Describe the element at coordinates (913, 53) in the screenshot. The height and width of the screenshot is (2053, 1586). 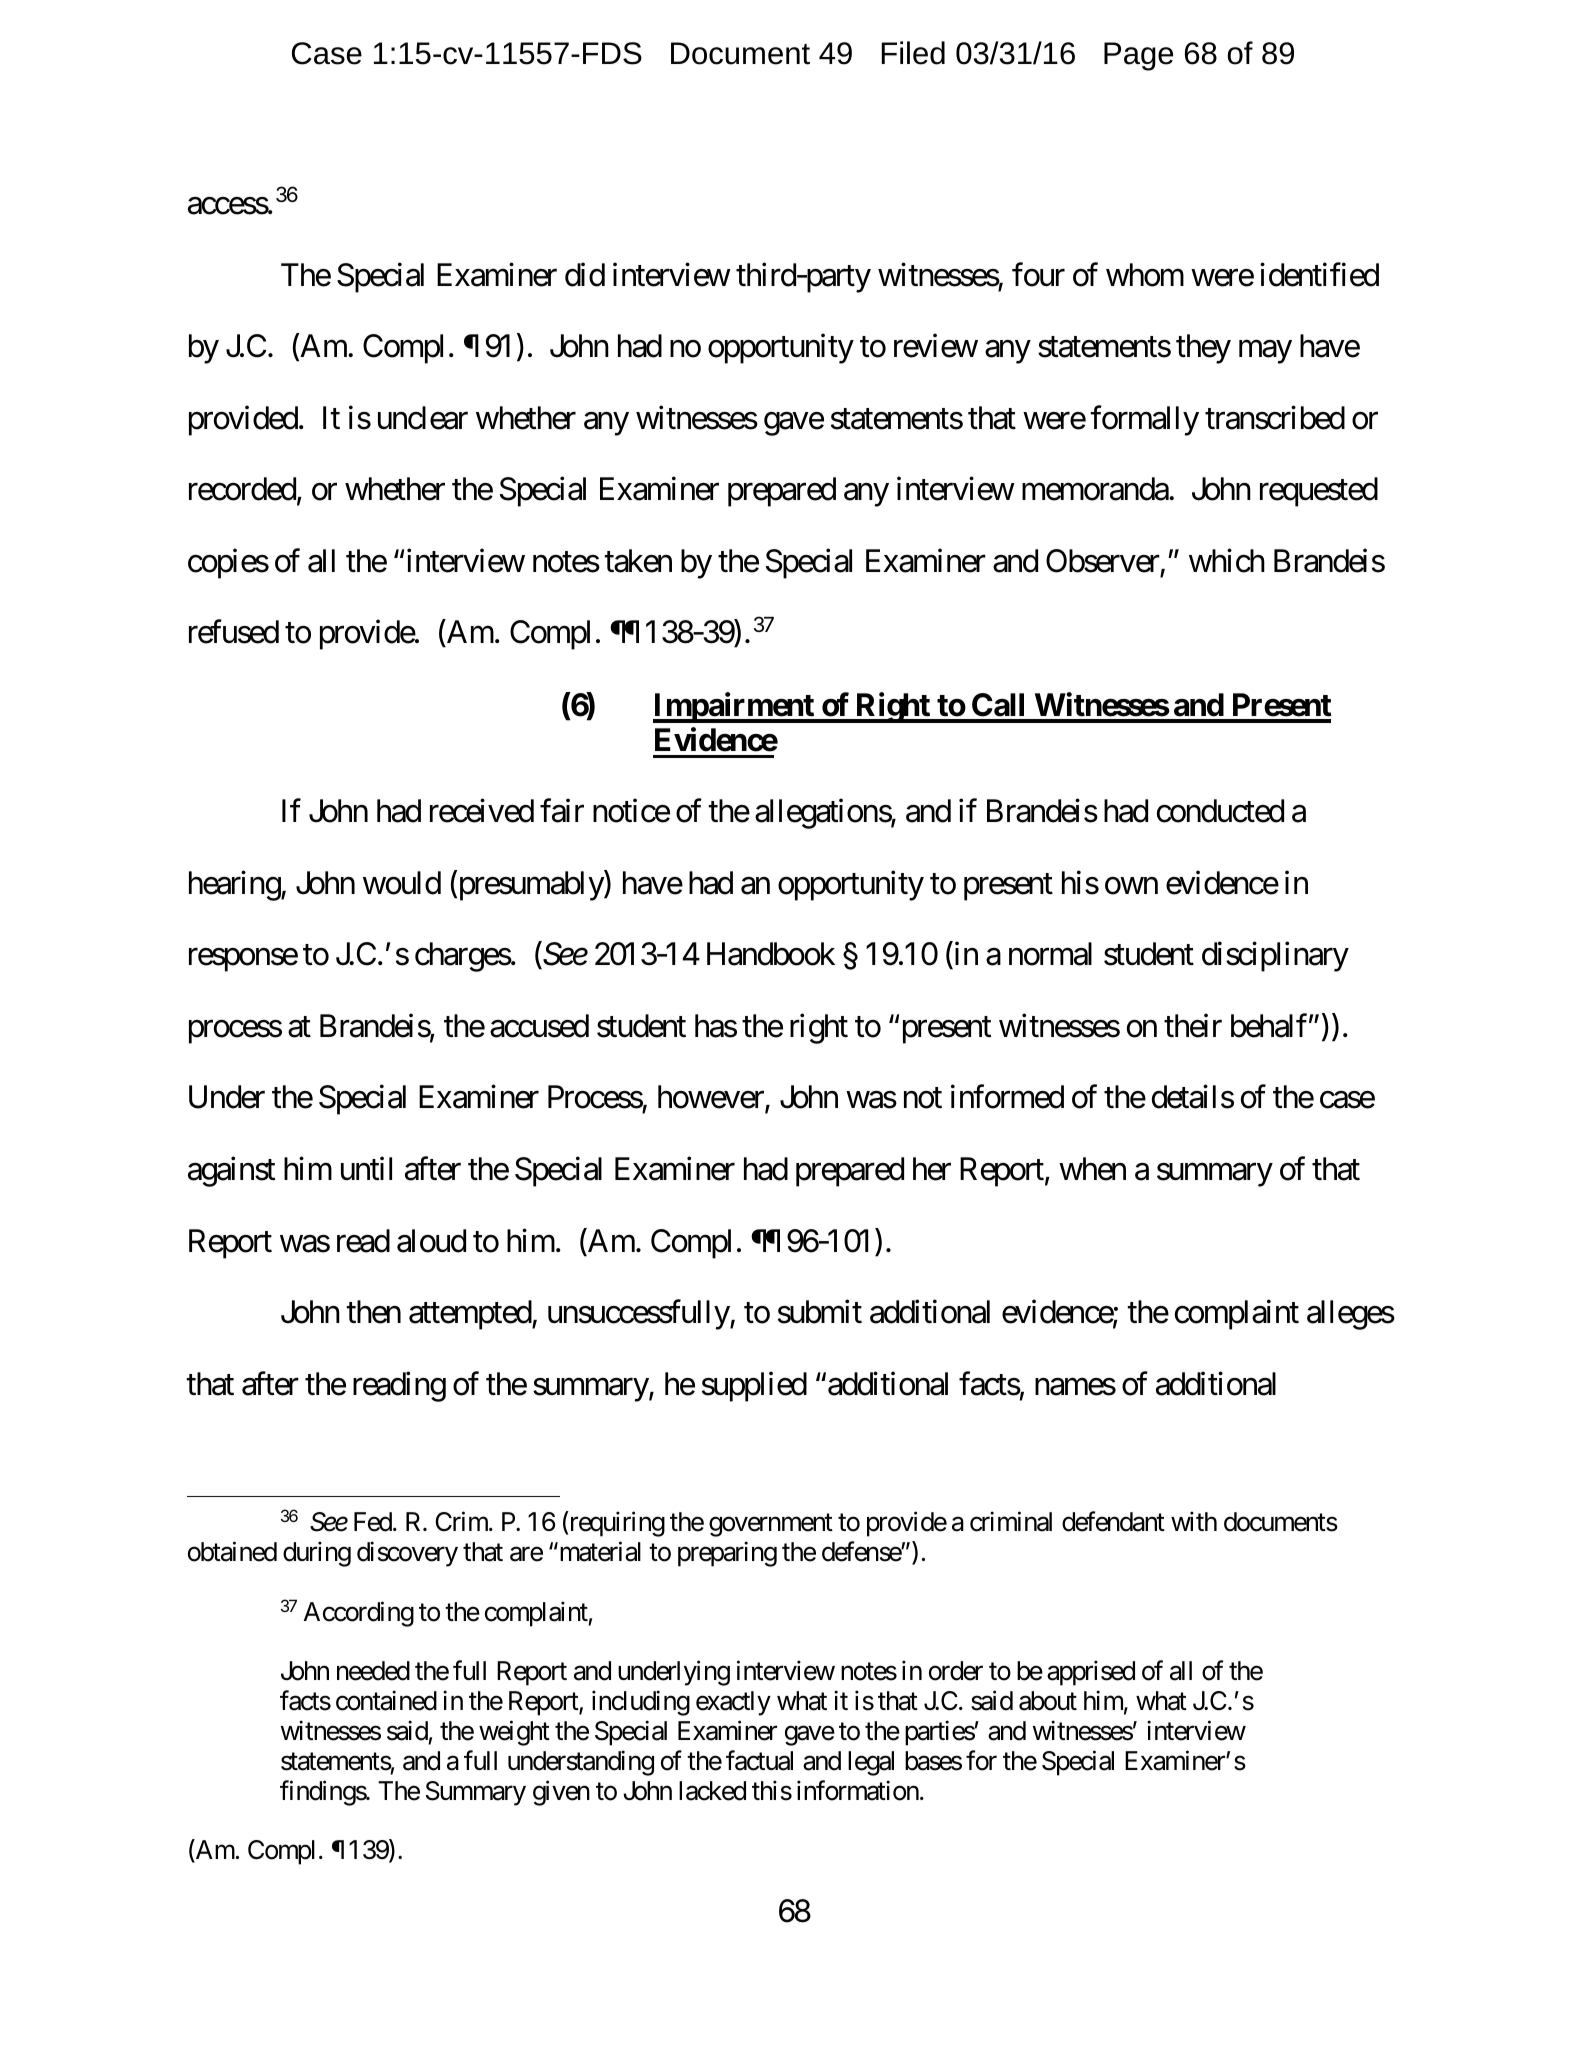
I see `Filed` at that location.
